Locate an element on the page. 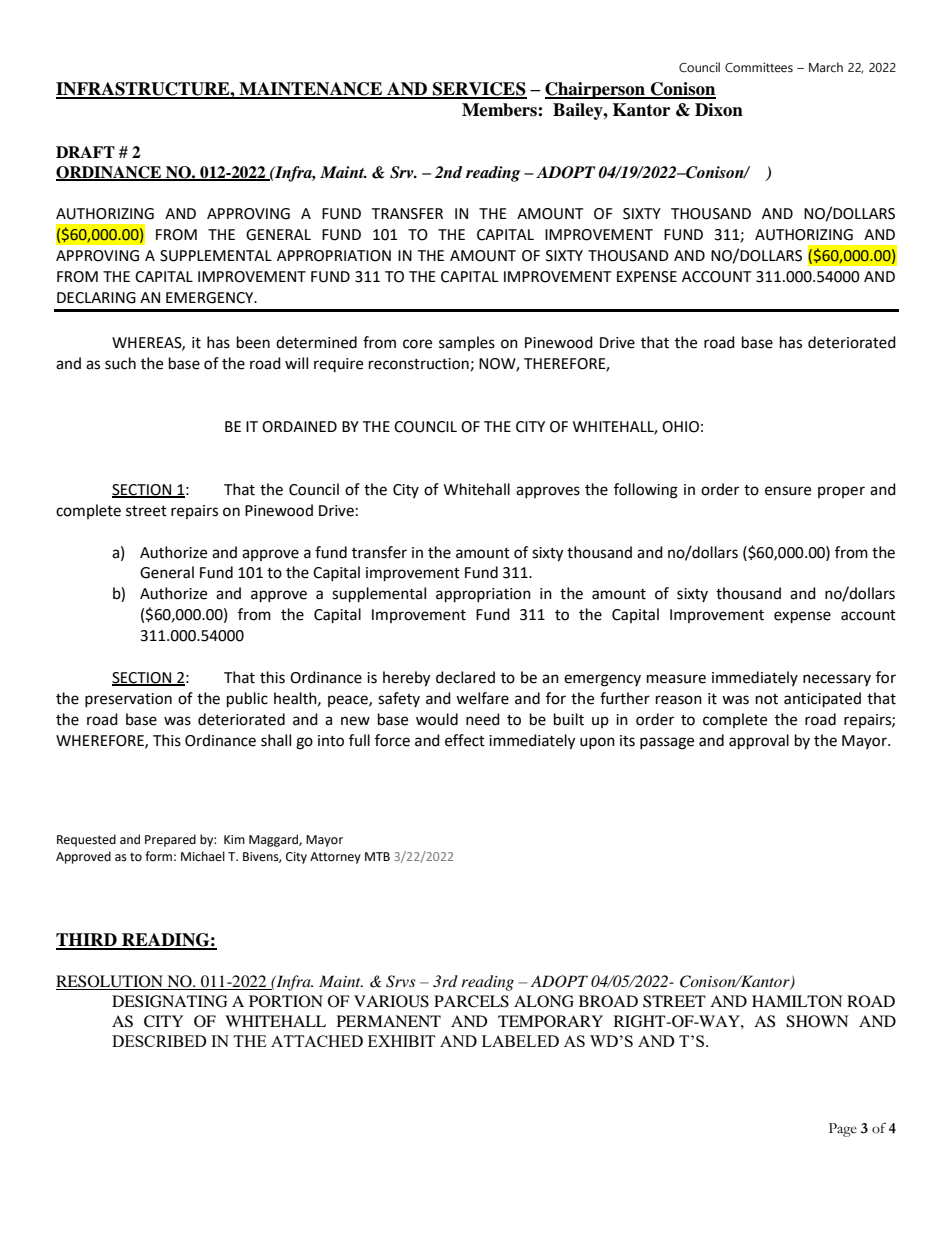 The height and width of the page is (1233, 952). DRAFT is located at coordinates (85, 152).
